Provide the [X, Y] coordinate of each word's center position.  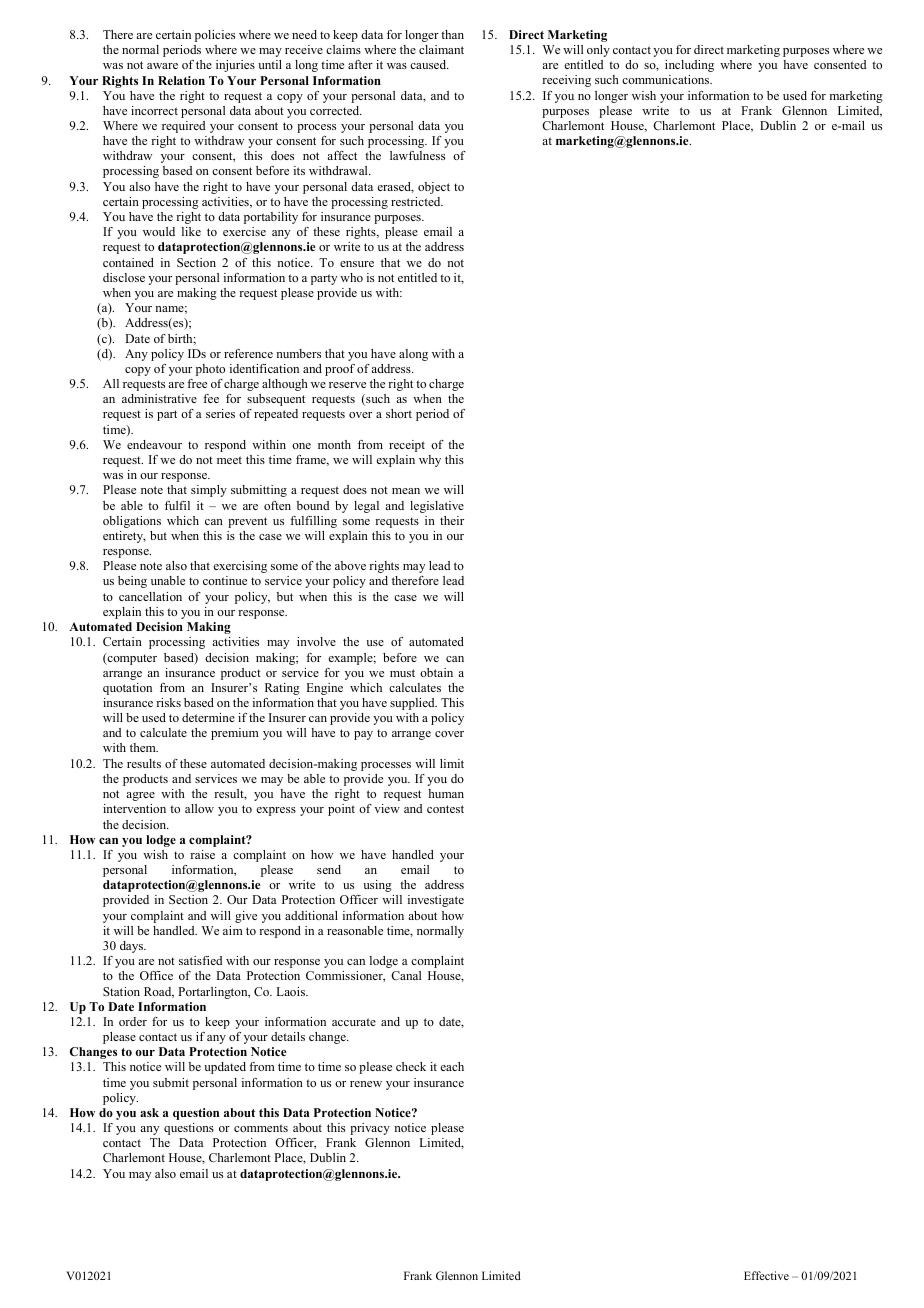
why [430, 461]
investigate [436, 901]
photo [210, 370]
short [399, 413]
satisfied [200, 960]
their [452, 520]
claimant [441, 49]
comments [261, 1128]
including [689, 66]
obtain [436, 672]
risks [168, 702]
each [452, 1066]
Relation [181, 80]
